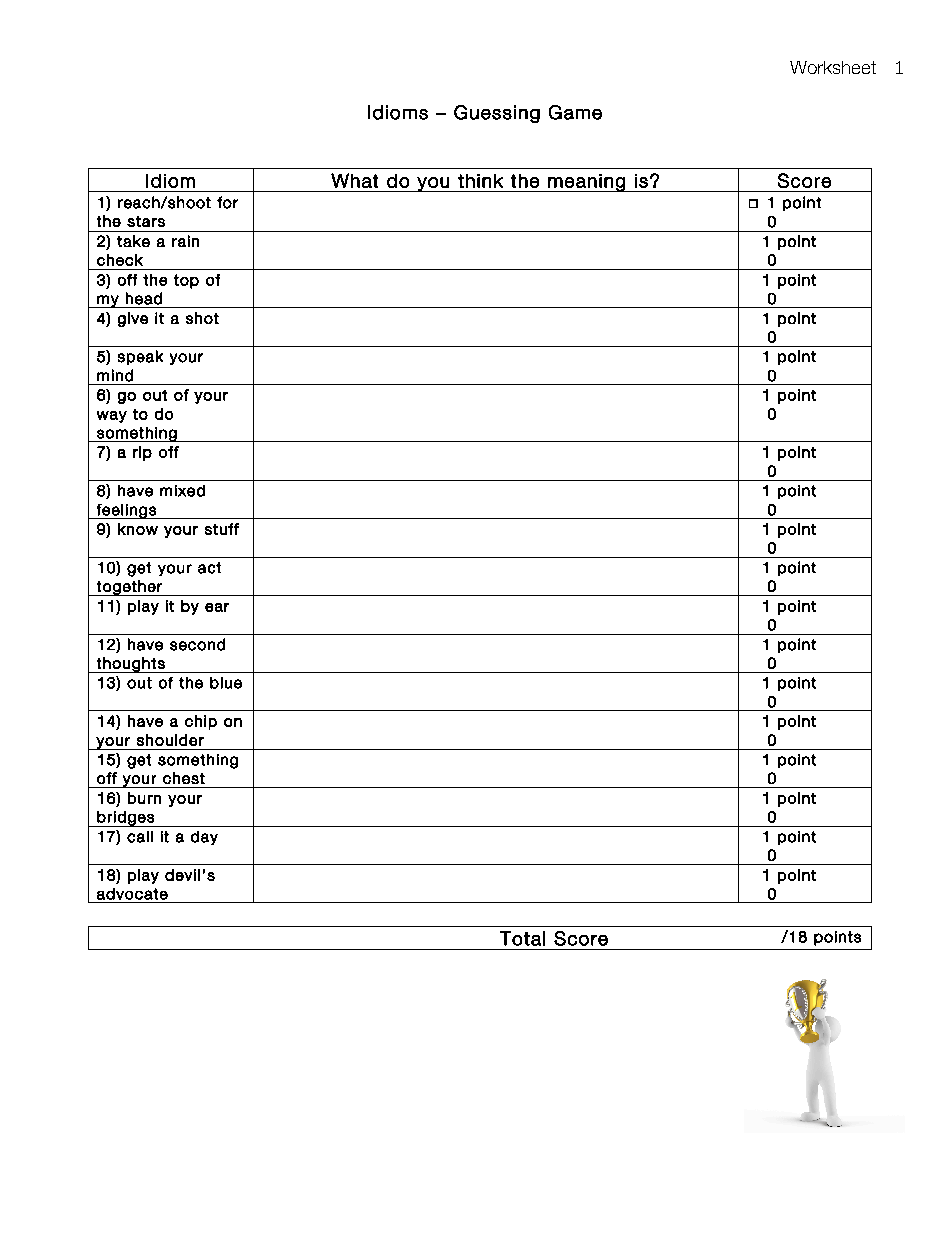  Describe the element at coordinates (522, 938) in the document. I see `Total` at that location.
